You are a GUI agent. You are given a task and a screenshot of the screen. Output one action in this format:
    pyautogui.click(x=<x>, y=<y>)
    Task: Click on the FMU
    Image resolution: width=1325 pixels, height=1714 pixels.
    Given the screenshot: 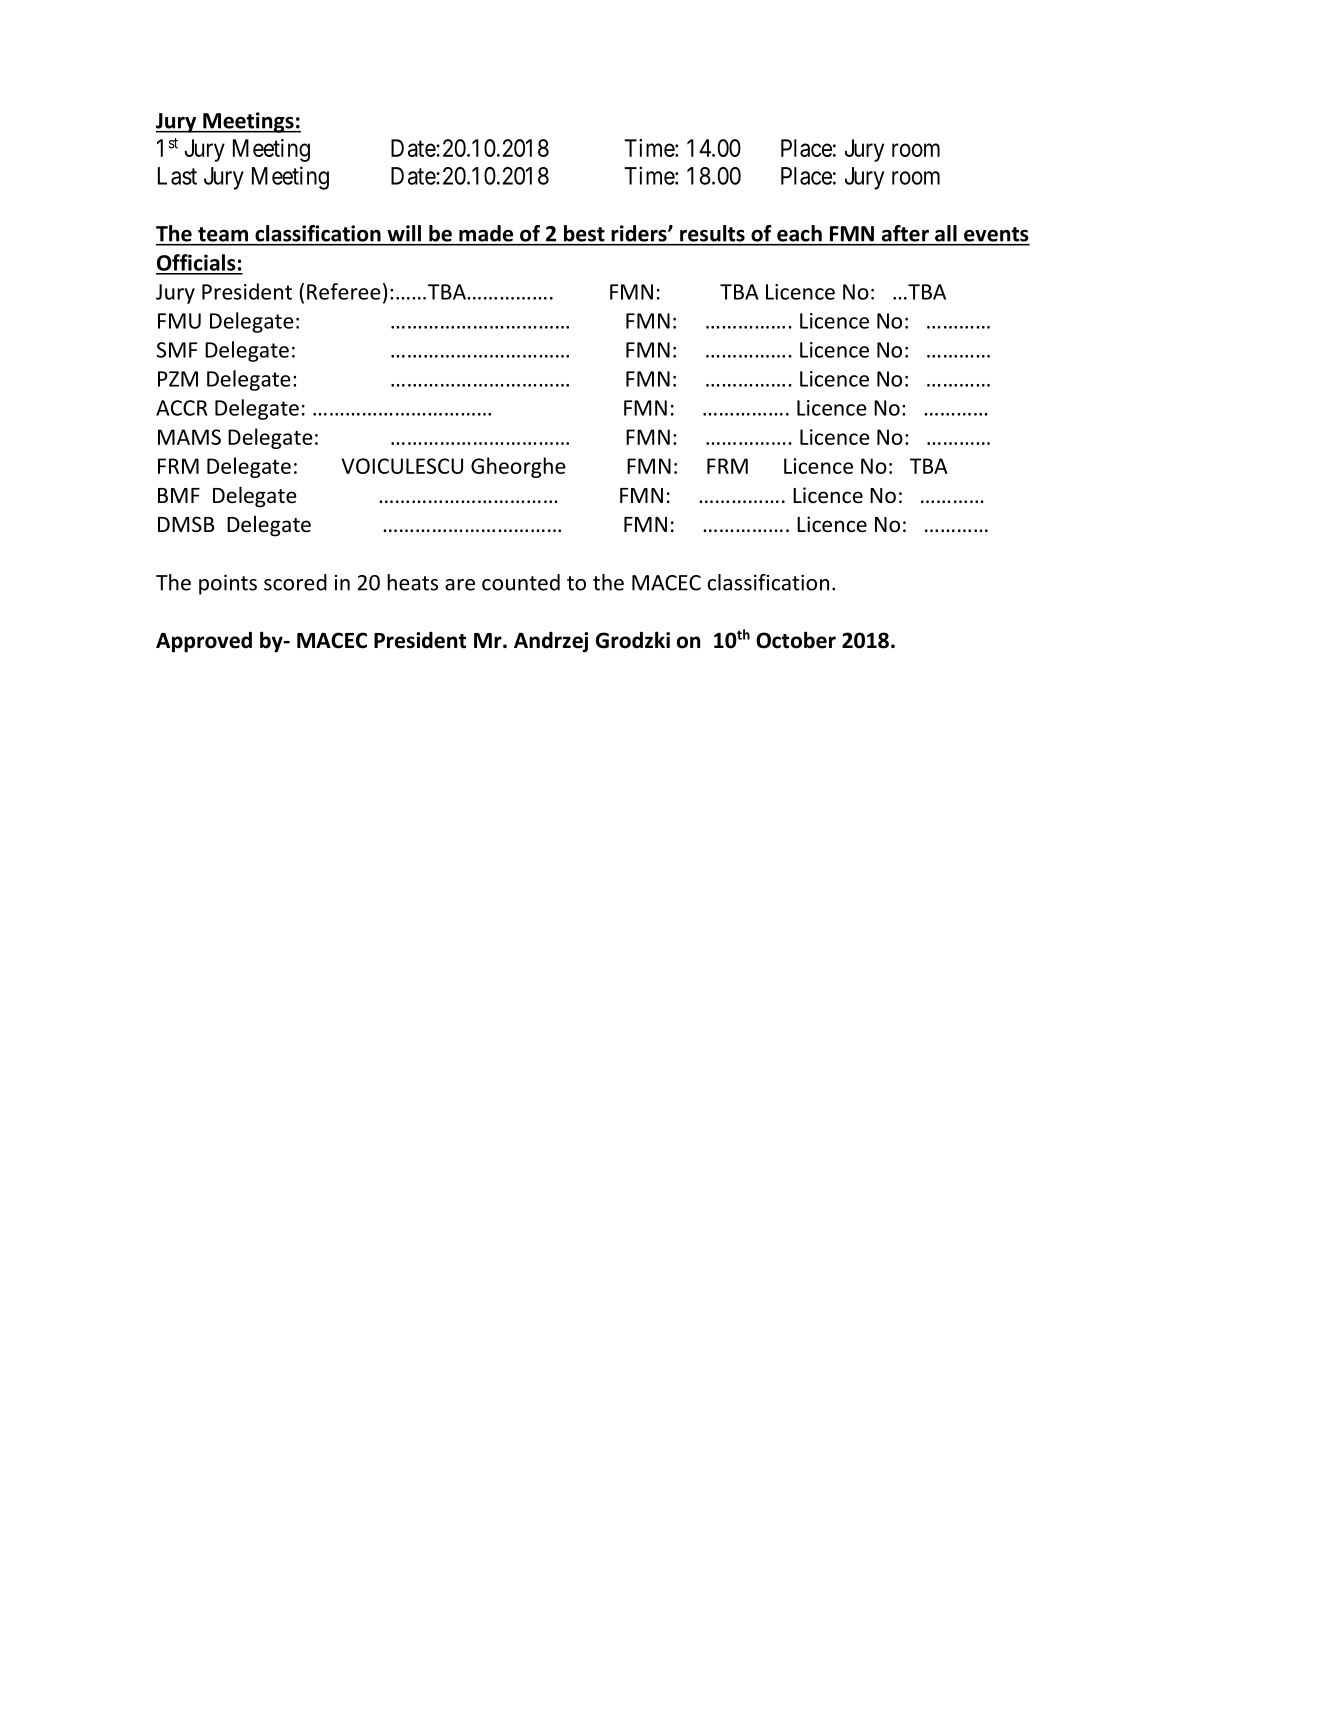 What is the action you would take?
    pyautogui.click(x=179, y=321)
